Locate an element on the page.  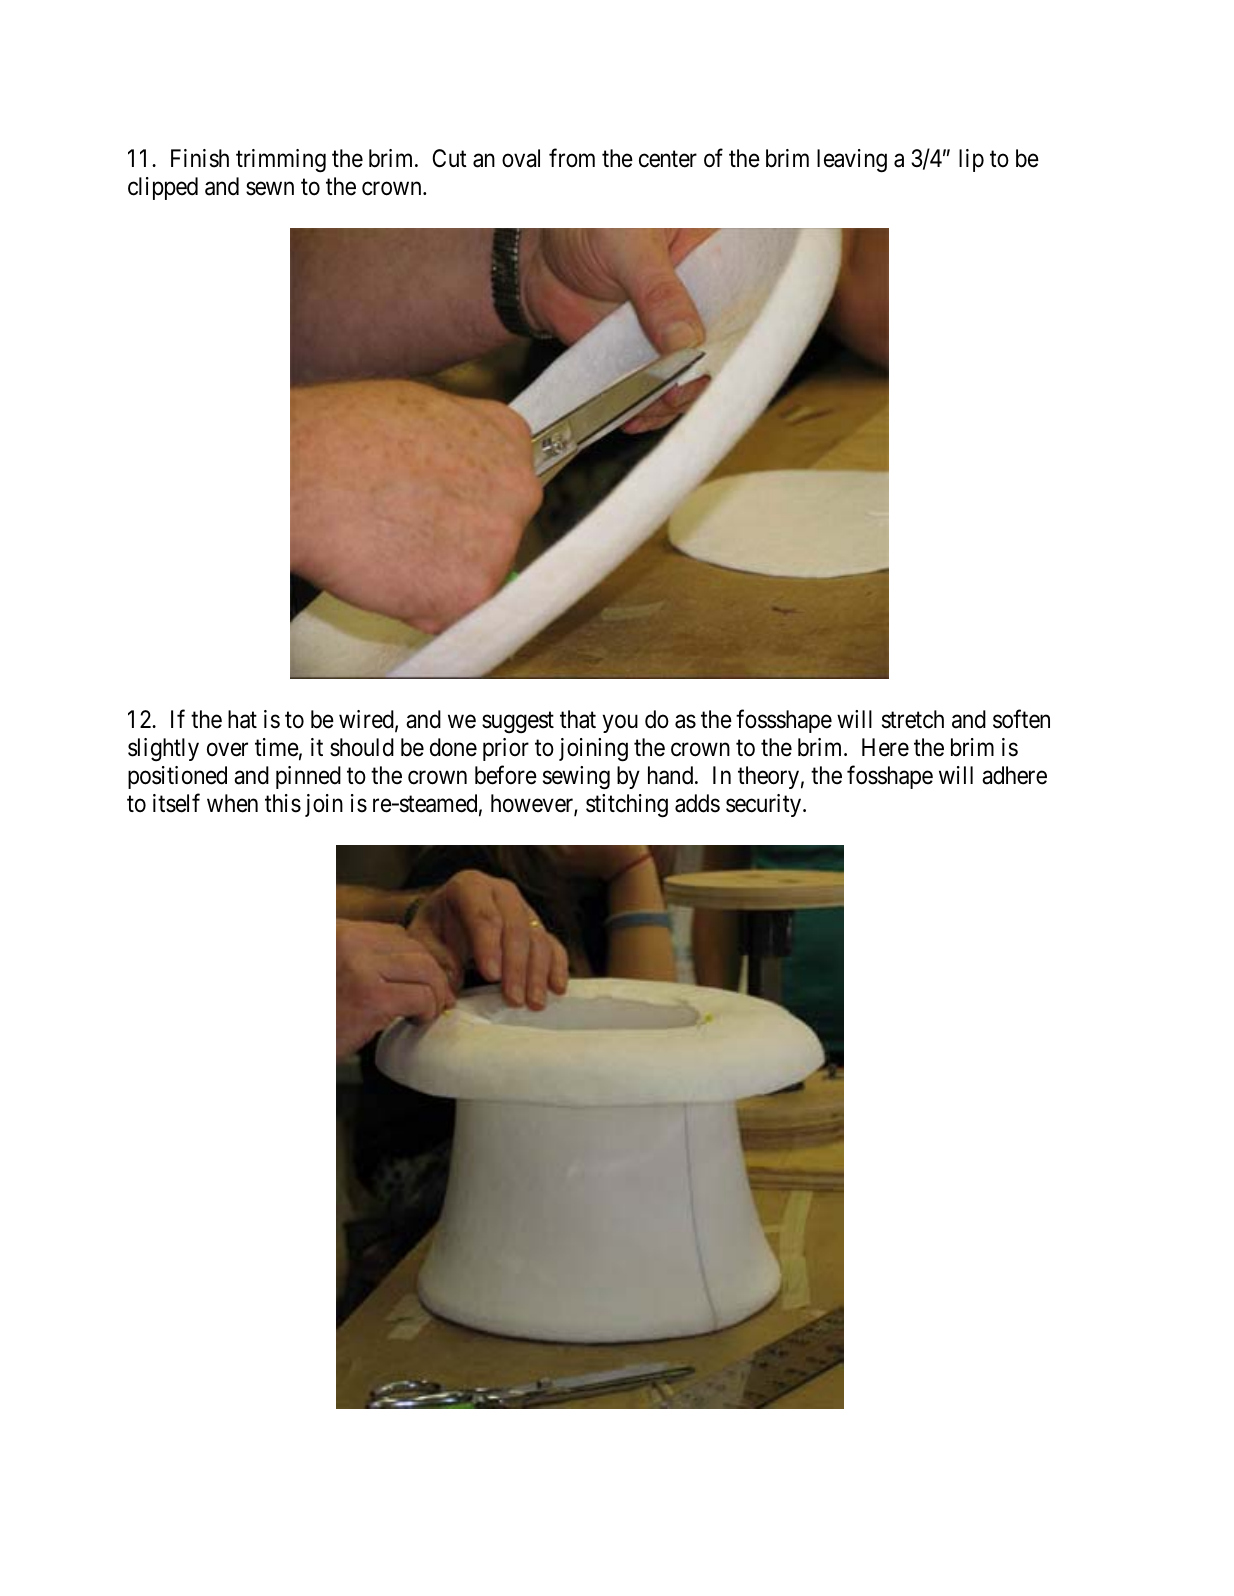
from is located at coordinates (572, 157).
